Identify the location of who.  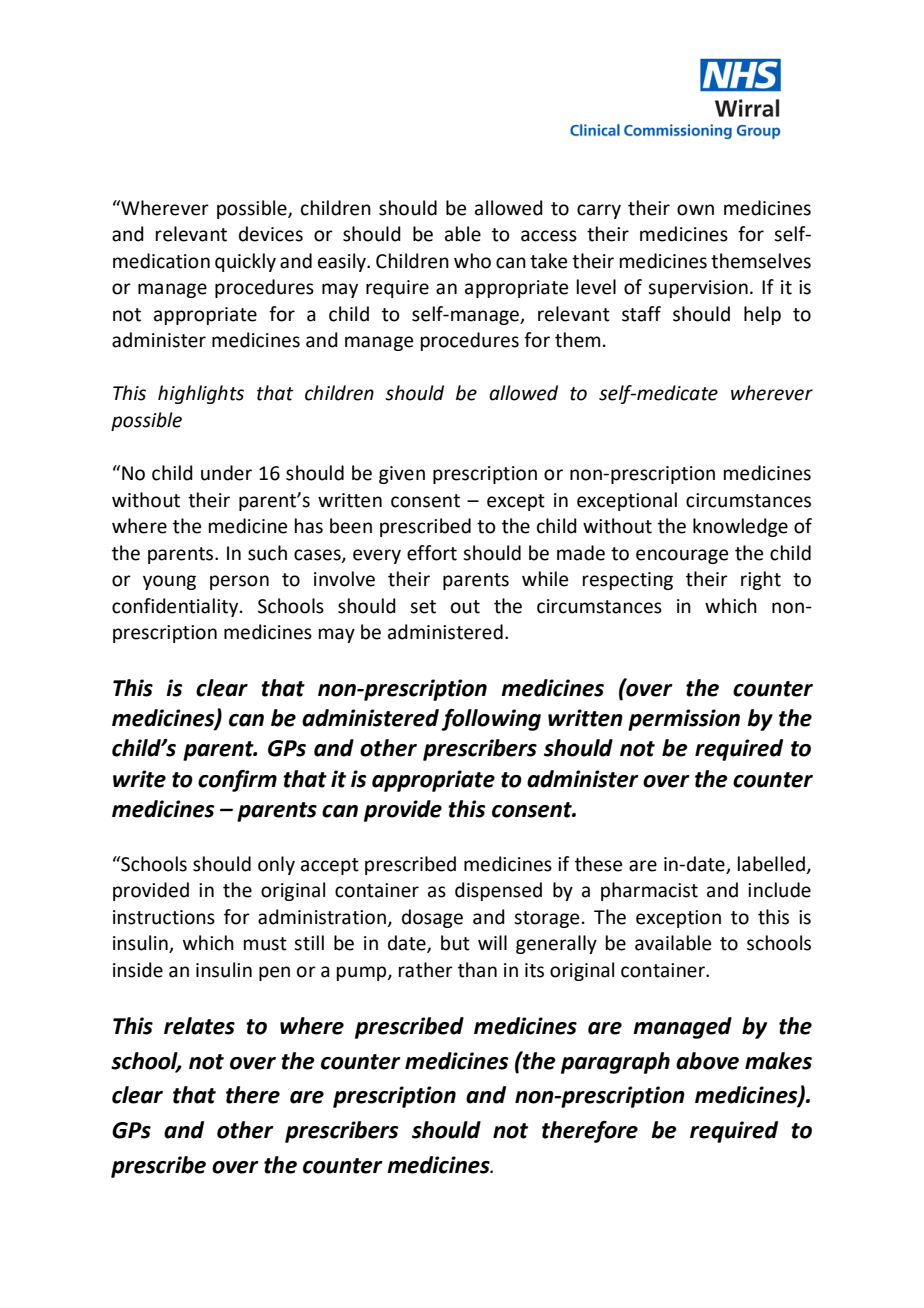
(472, 261).
